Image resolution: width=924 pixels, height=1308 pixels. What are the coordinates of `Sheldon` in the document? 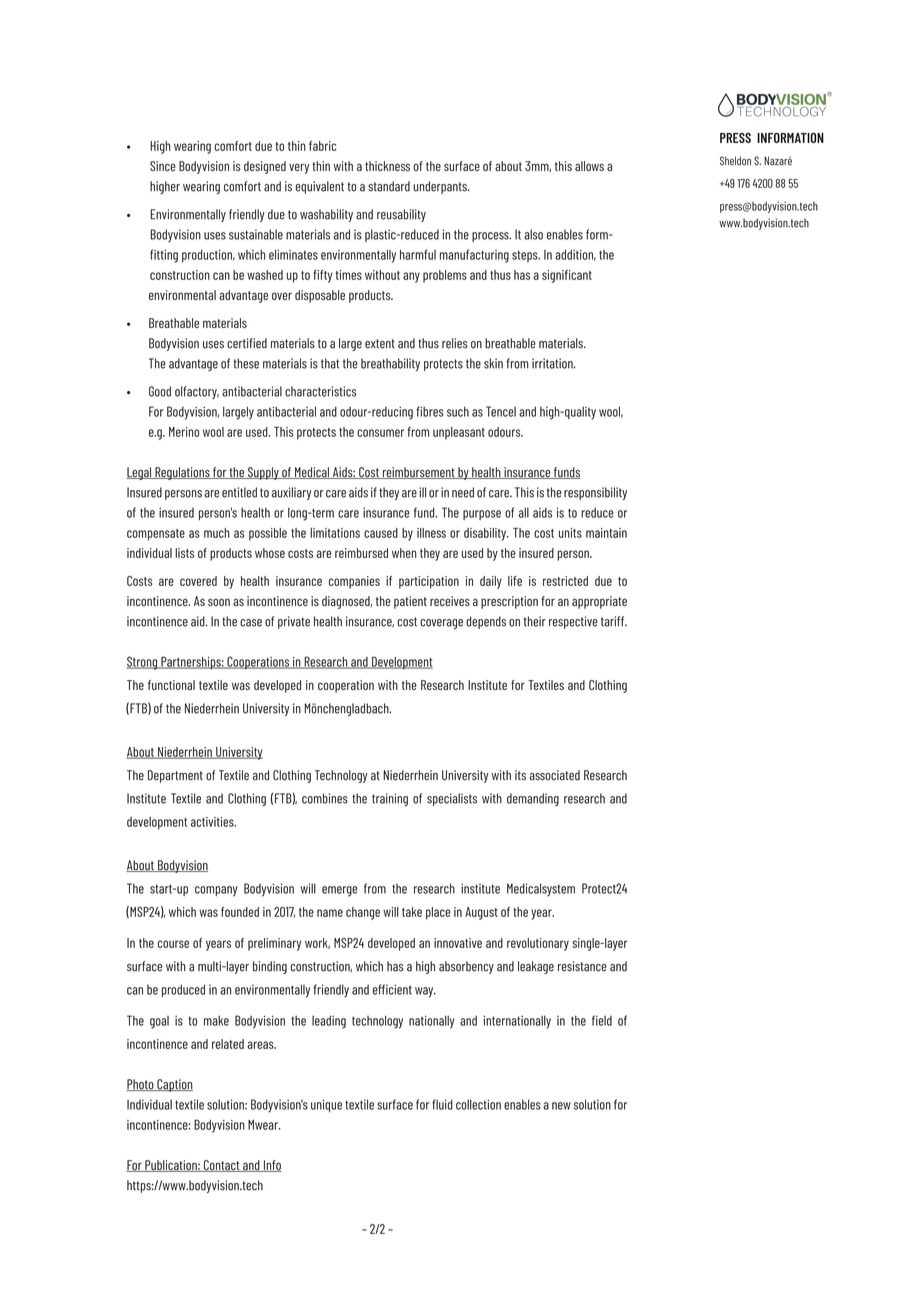 It's located at (735, 160).
